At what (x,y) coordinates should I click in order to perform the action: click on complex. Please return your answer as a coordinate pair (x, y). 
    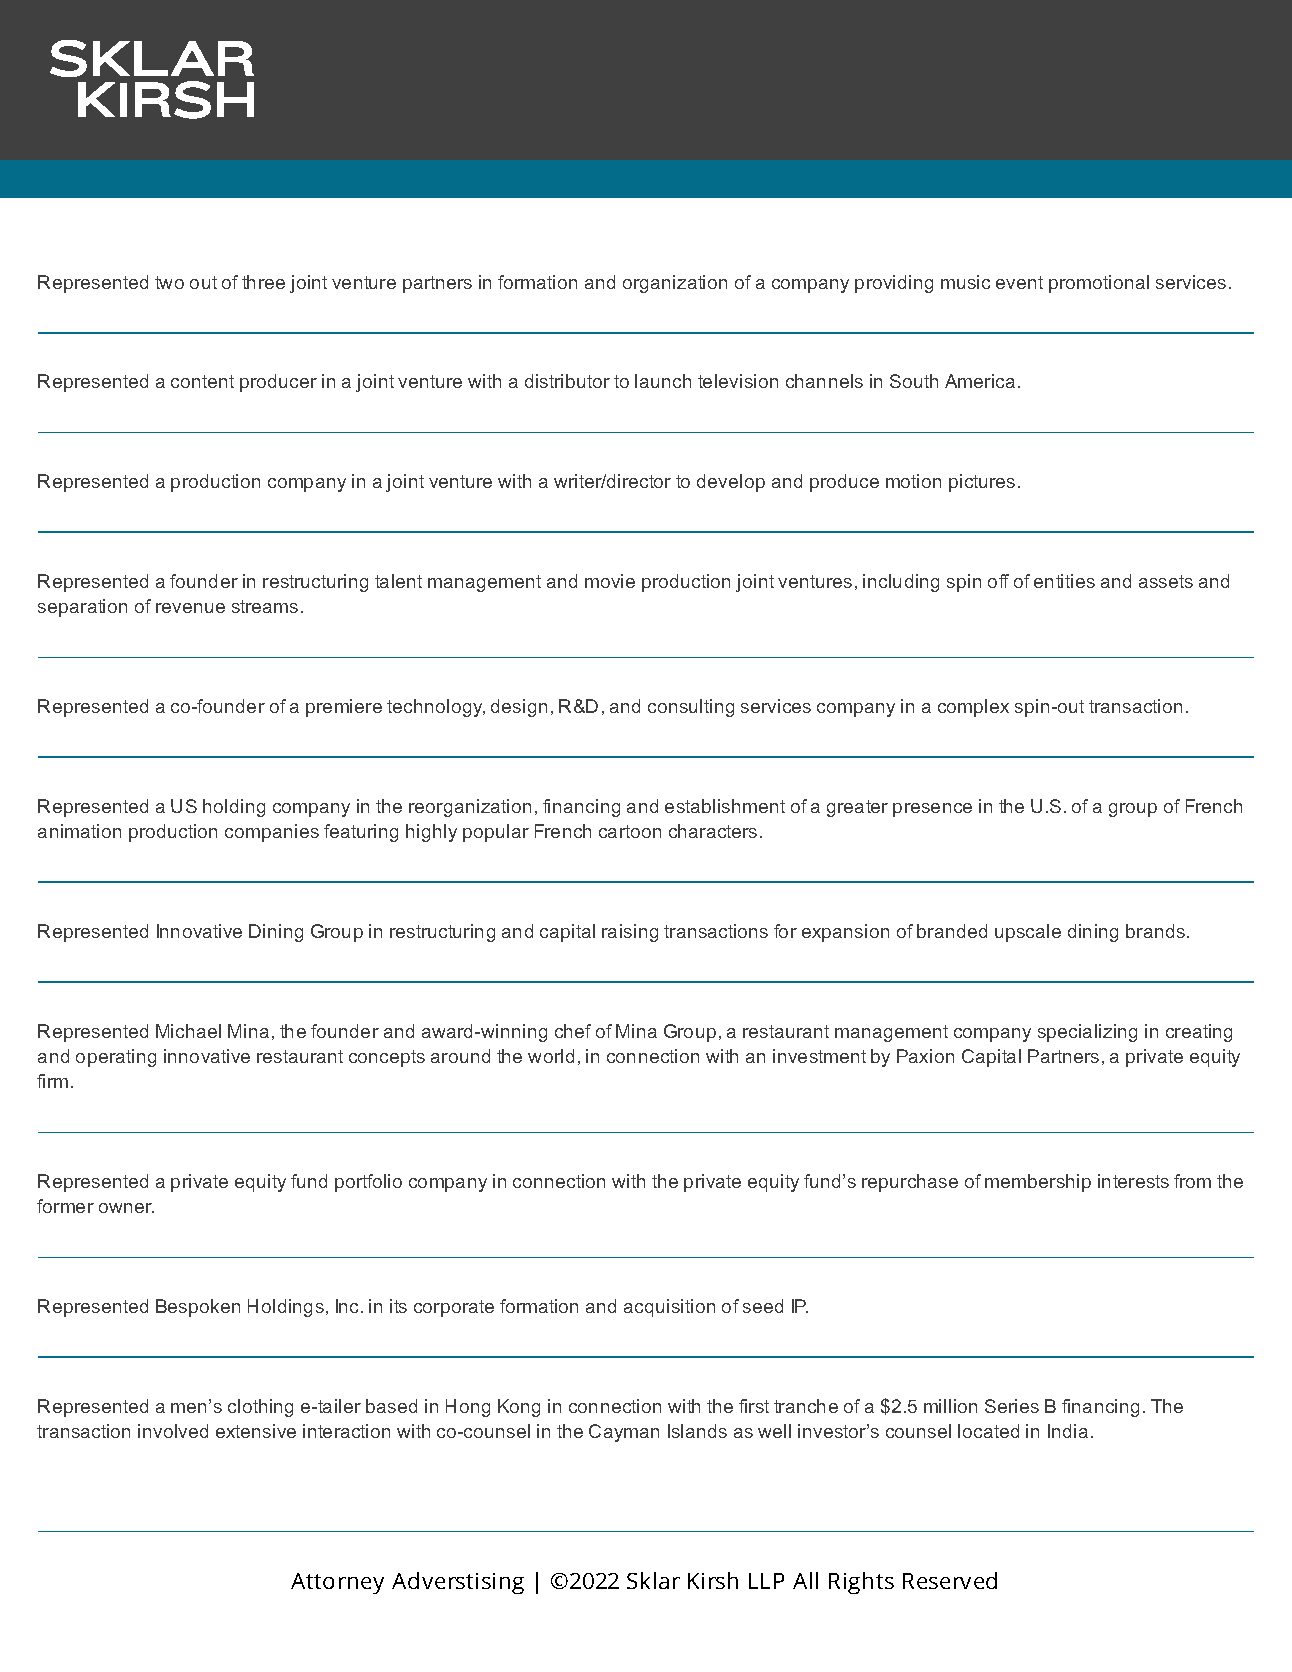
    Looking at the image, I should click on (973, 708).
